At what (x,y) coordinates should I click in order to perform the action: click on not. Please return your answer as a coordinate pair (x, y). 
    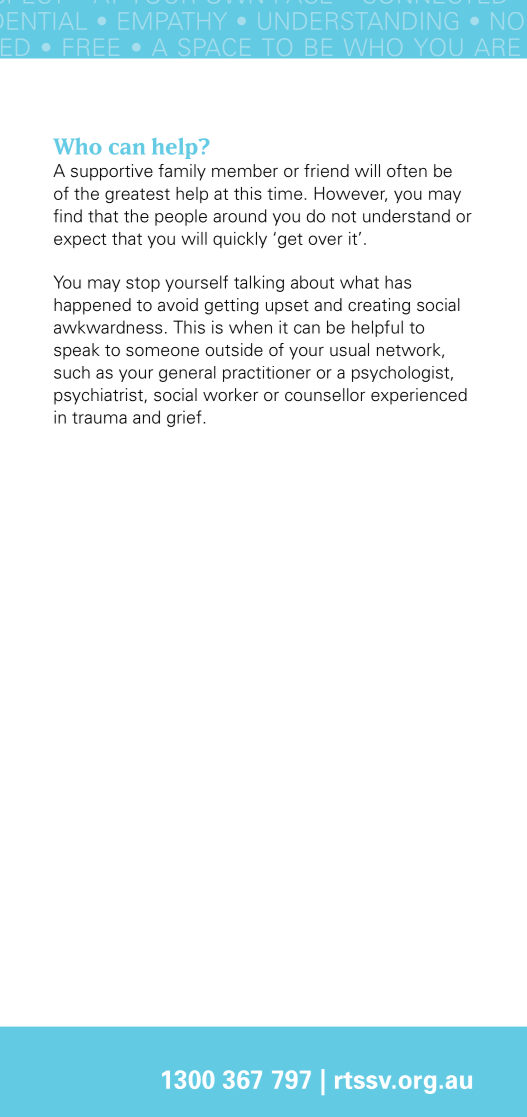
    Looking at the image, I should click on (344, 217).
